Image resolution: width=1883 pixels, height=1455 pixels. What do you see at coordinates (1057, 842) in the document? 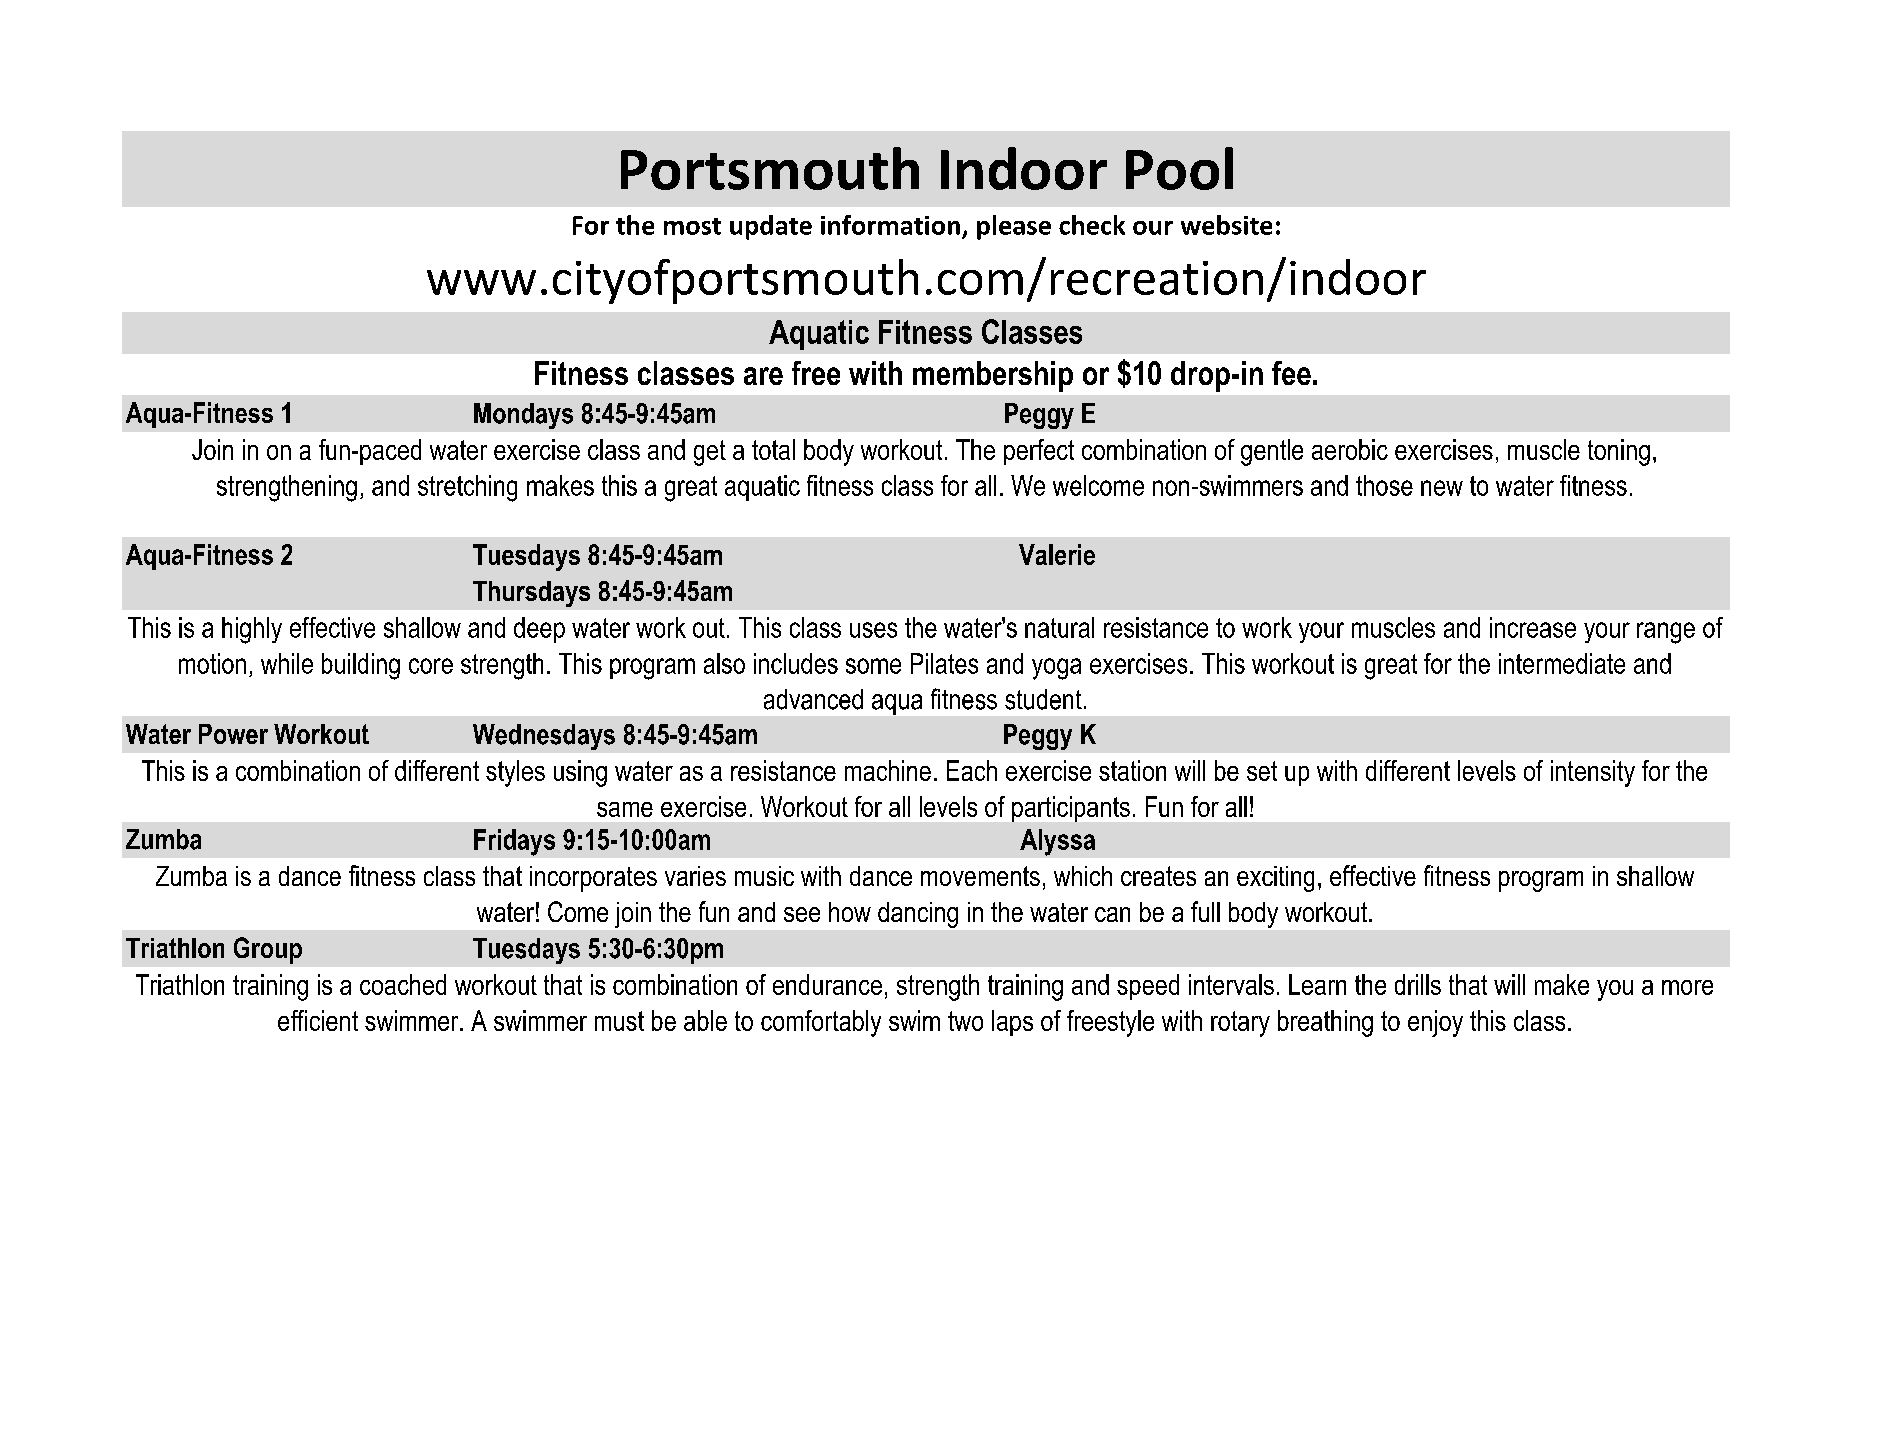
I see `Alyssa` at bounding box center [1057, 842].
